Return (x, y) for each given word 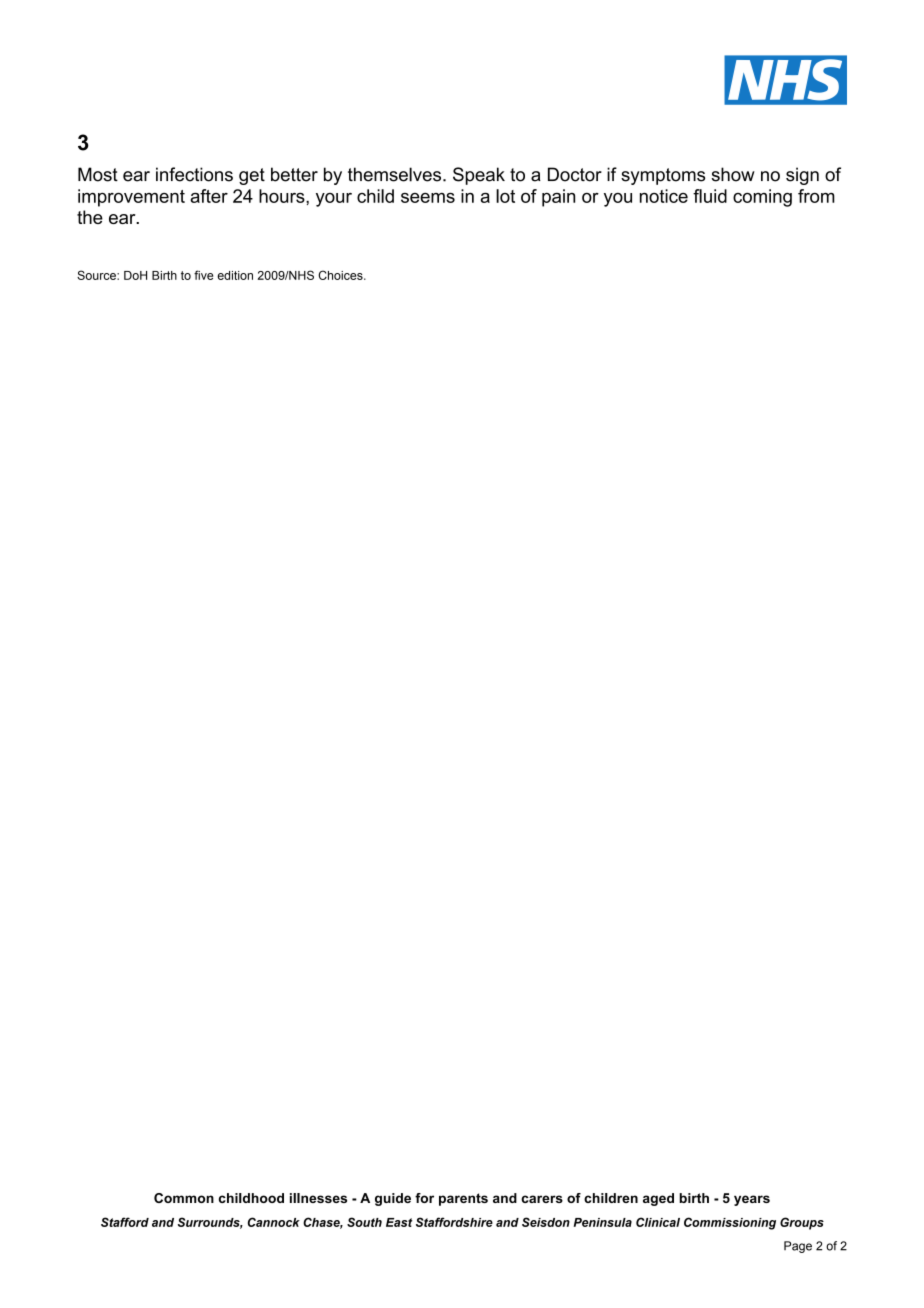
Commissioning (730, 1223)
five (203, 275)
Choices (341, 275)
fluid (710, 196)
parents (463, 1199)
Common (184, 1198)
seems (428, 198)
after (209, 196)
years (752, 1200)
